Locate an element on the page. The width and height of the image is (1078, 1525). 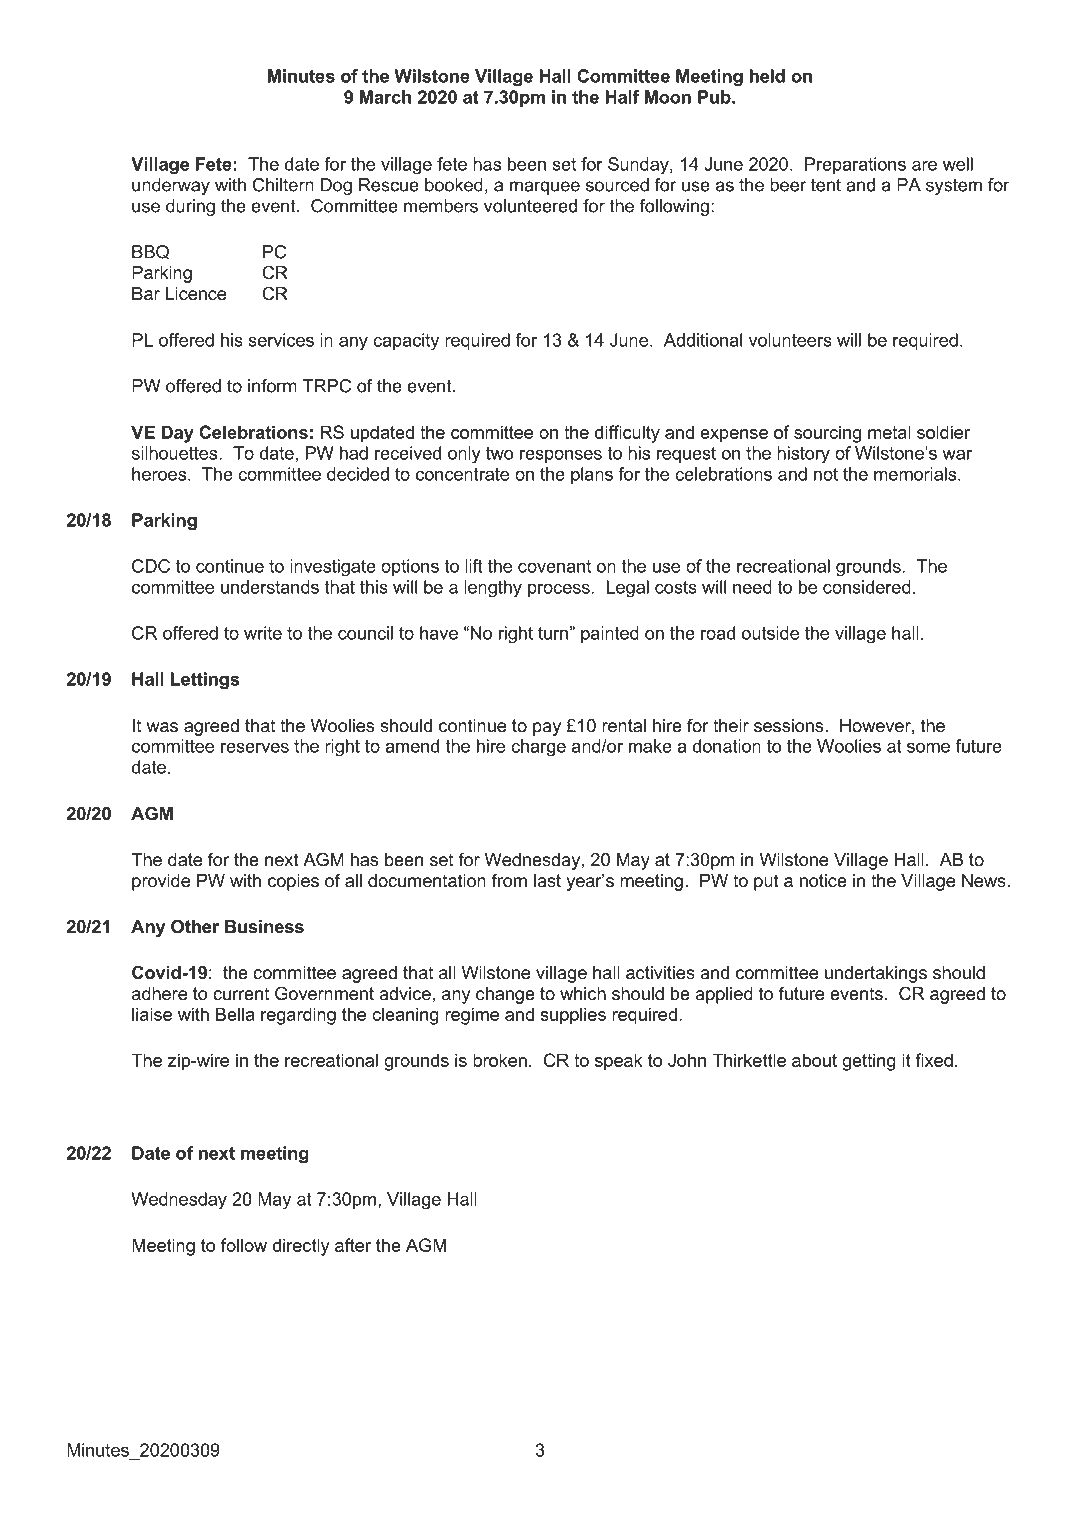
considered is located at coordinates (867, 587).
